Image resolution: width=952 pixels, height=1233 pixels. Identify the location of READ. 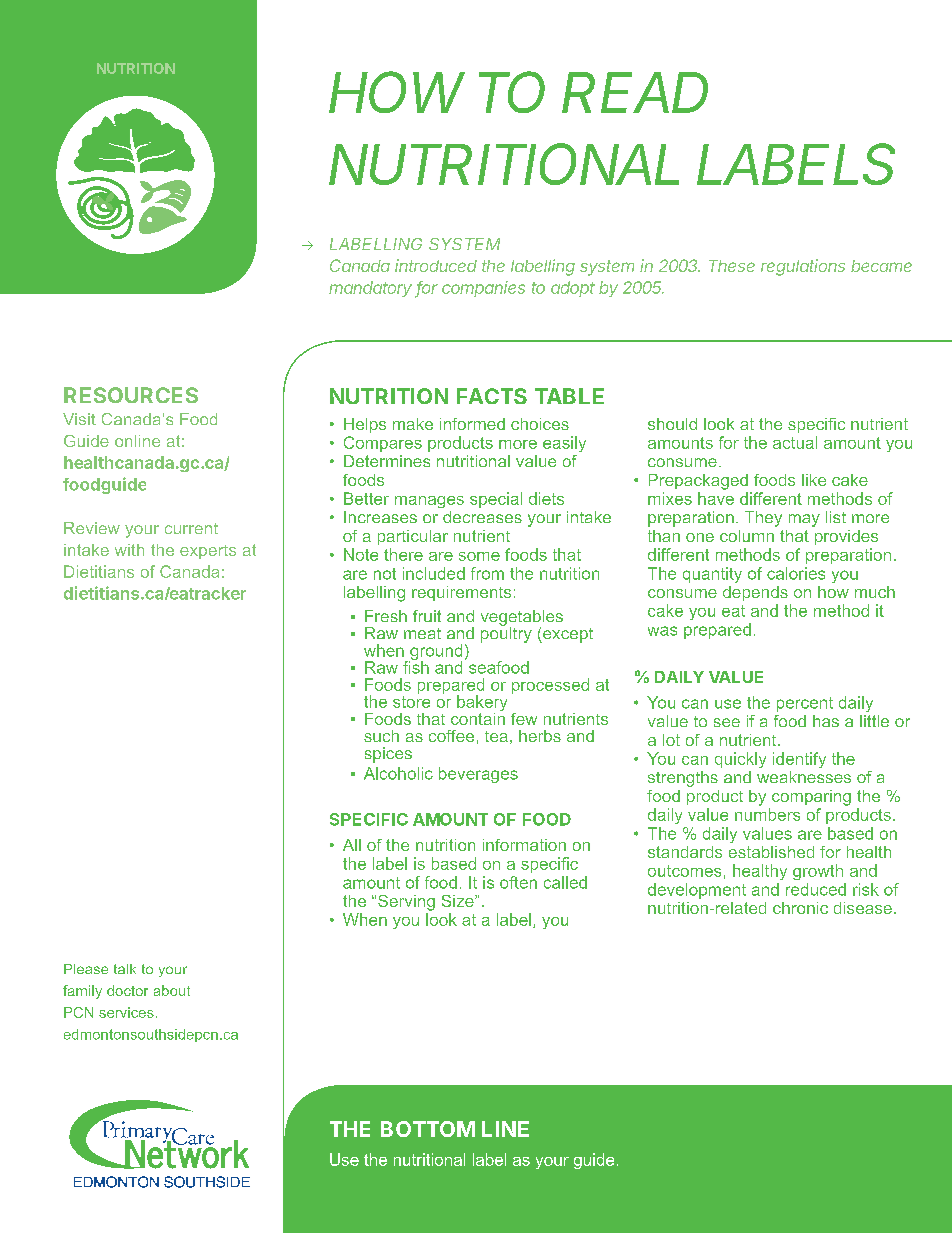
(635, 92).
